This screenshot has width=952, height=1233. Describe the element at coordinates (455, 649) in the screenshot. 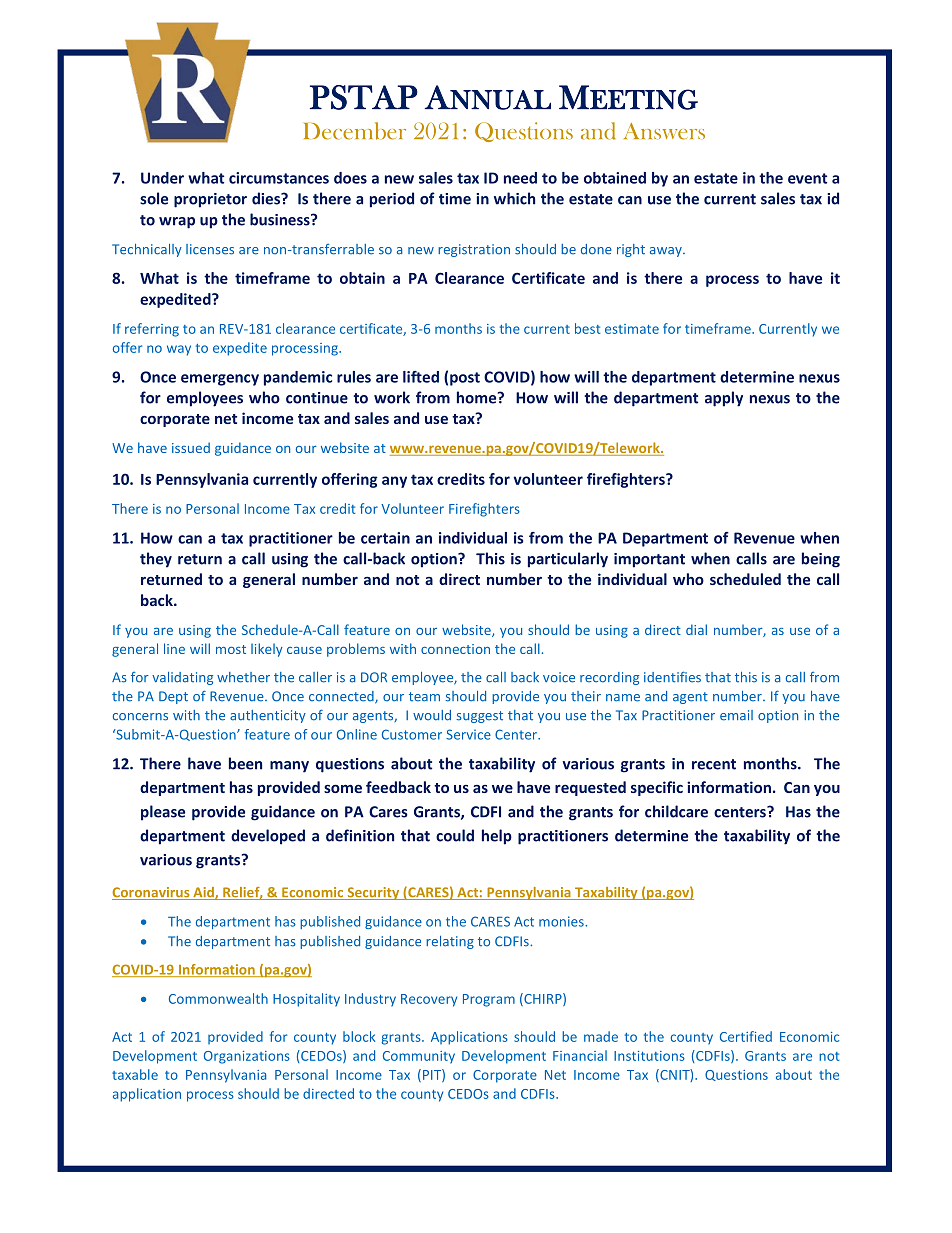

I see `connection` at that location.
